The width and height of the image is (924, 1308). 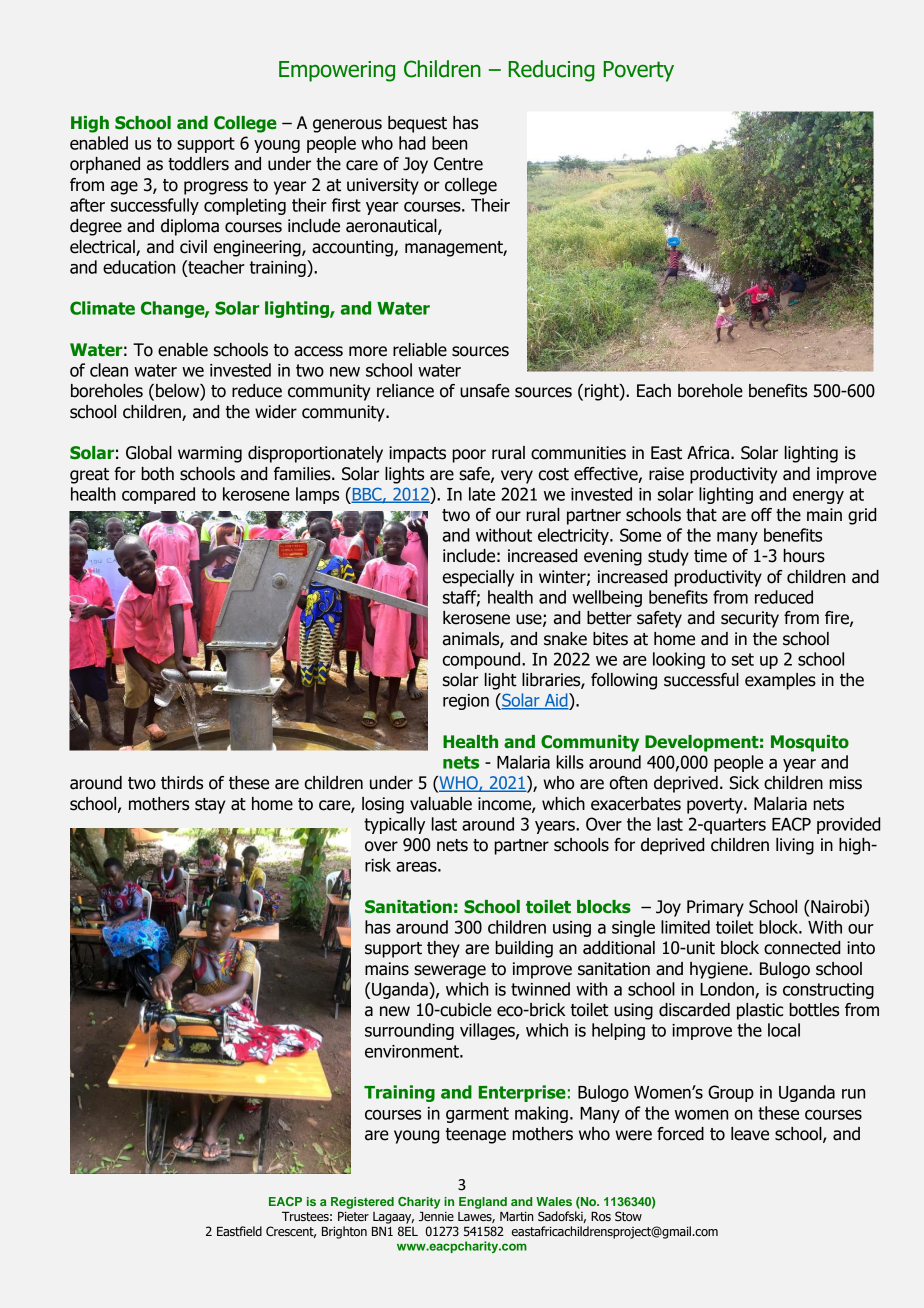 What do you see at coordinates (750, 1134) in the image?
I see `leave` at bounding box center [750, 1134].
